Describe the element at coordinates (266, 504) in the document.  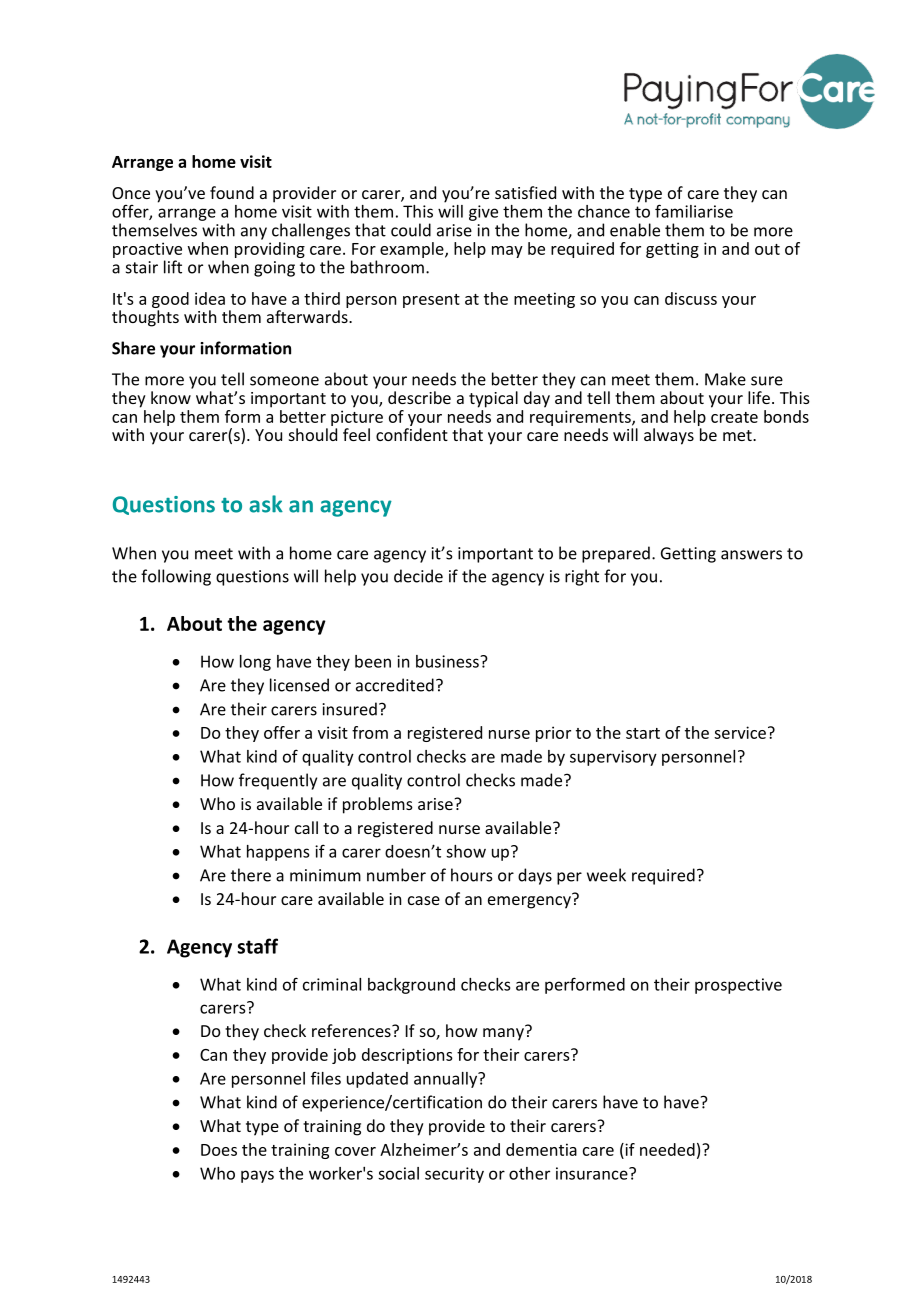
I see `ask` at that location.
